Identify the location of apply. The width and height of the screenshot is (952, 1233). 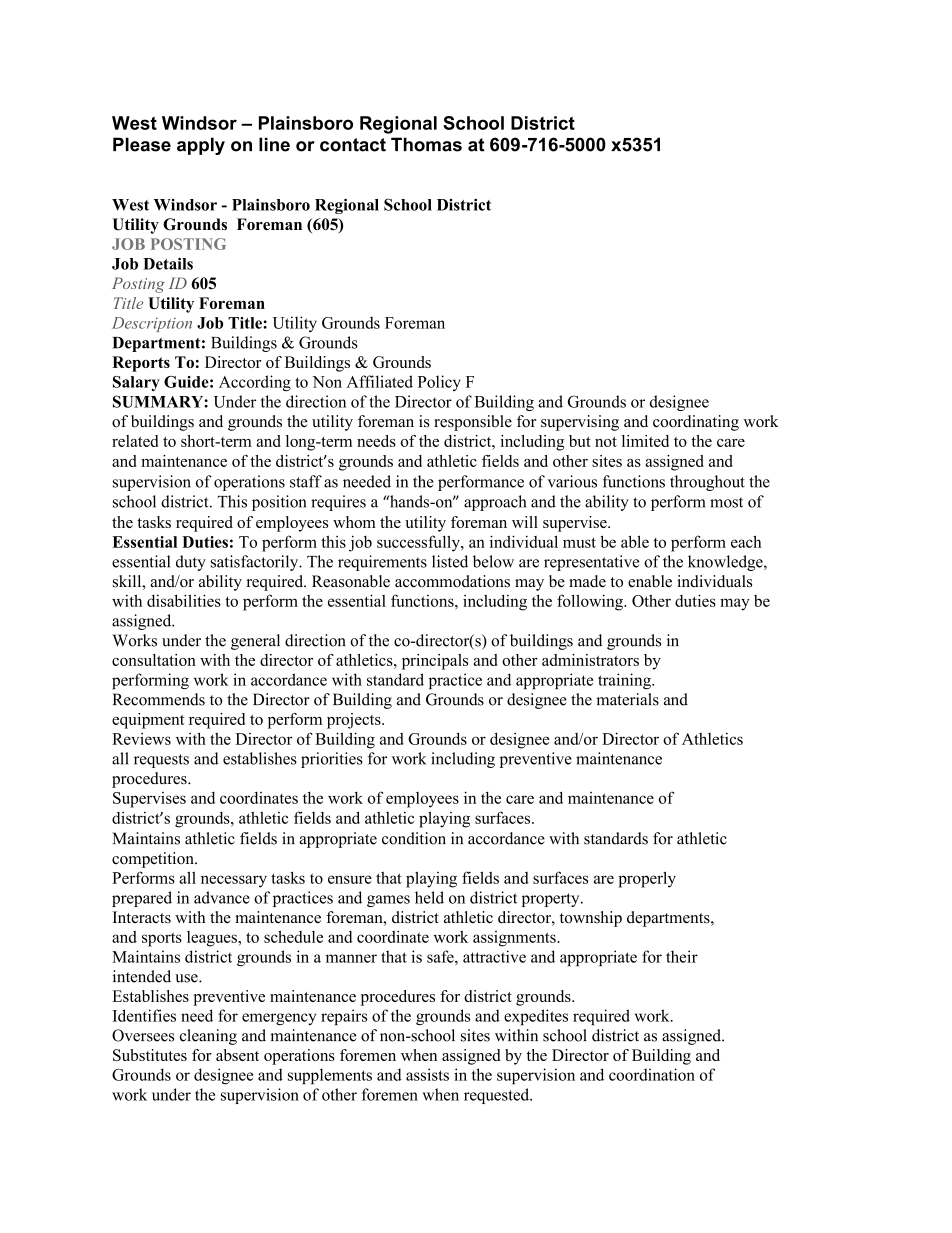
(201, 146).
